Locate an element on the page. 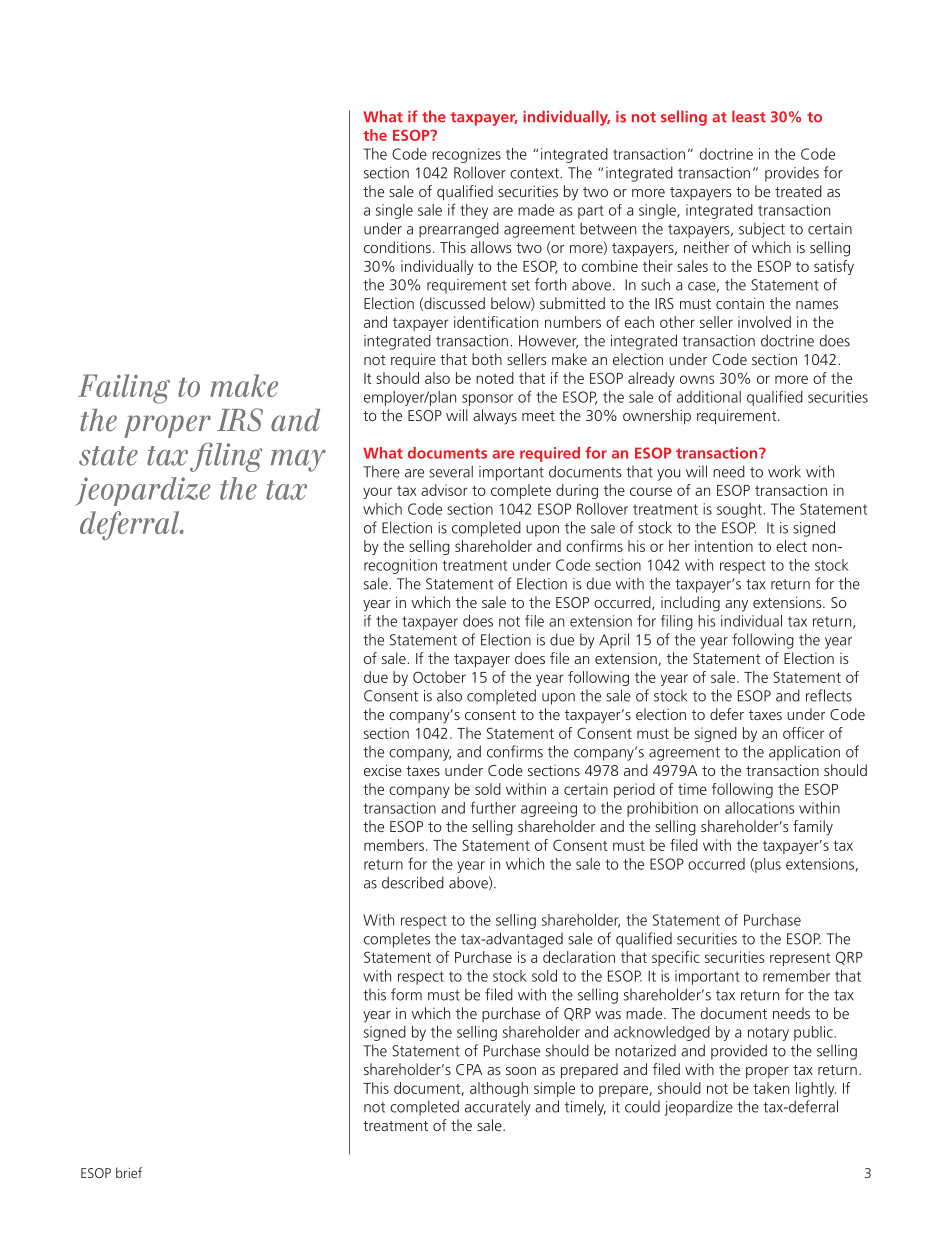 The height and width of the document is (1233, 952). recognizes is located at coordinates (466, 155).
